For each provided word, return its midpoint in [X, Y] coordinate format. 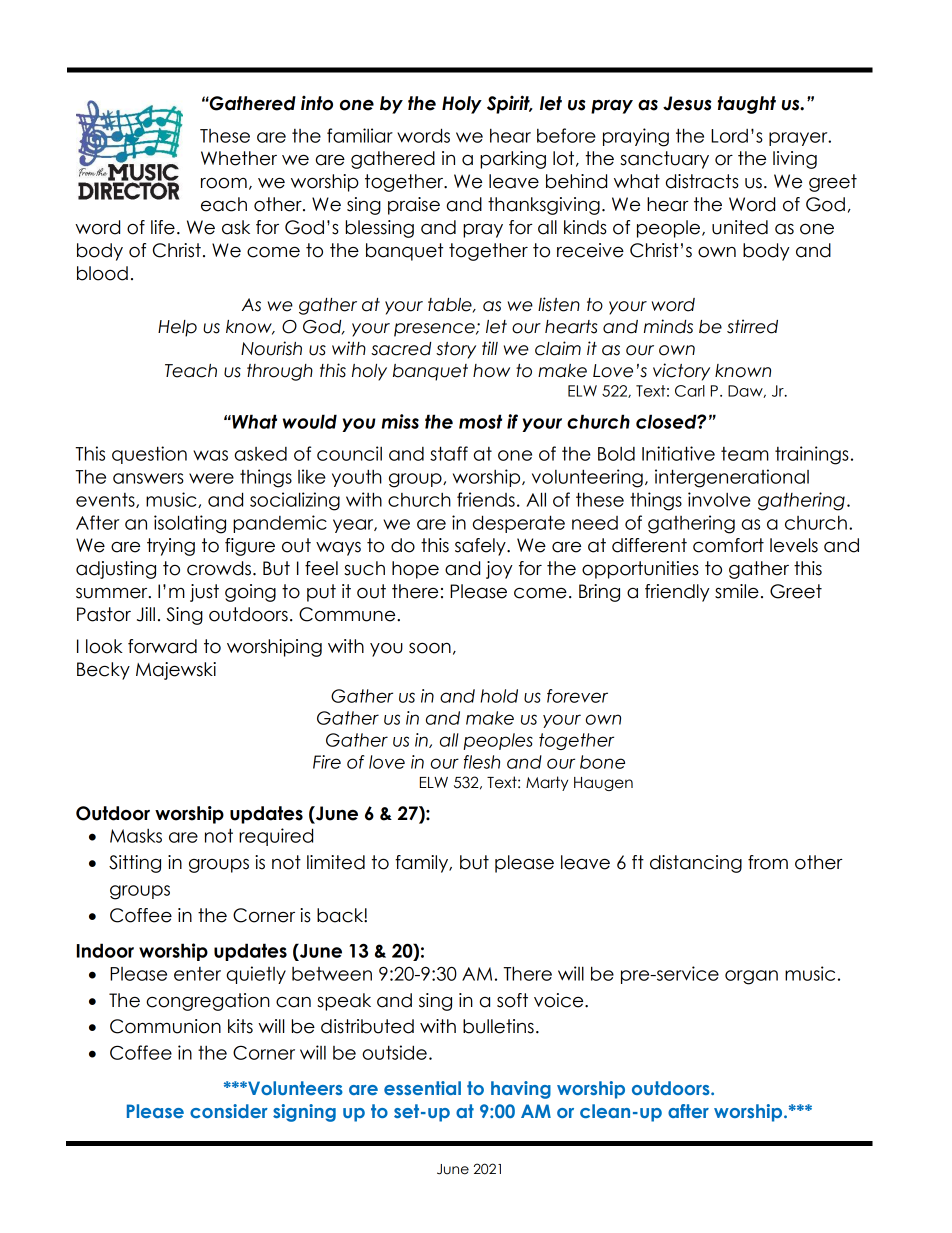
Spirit [509, 104]
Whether [239, 158]
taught [747, 105]
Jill [146, 614]
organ [751, 977]
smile [737, 591]
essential [422, 1088]
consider [229, 1111]
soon [430, 648]
